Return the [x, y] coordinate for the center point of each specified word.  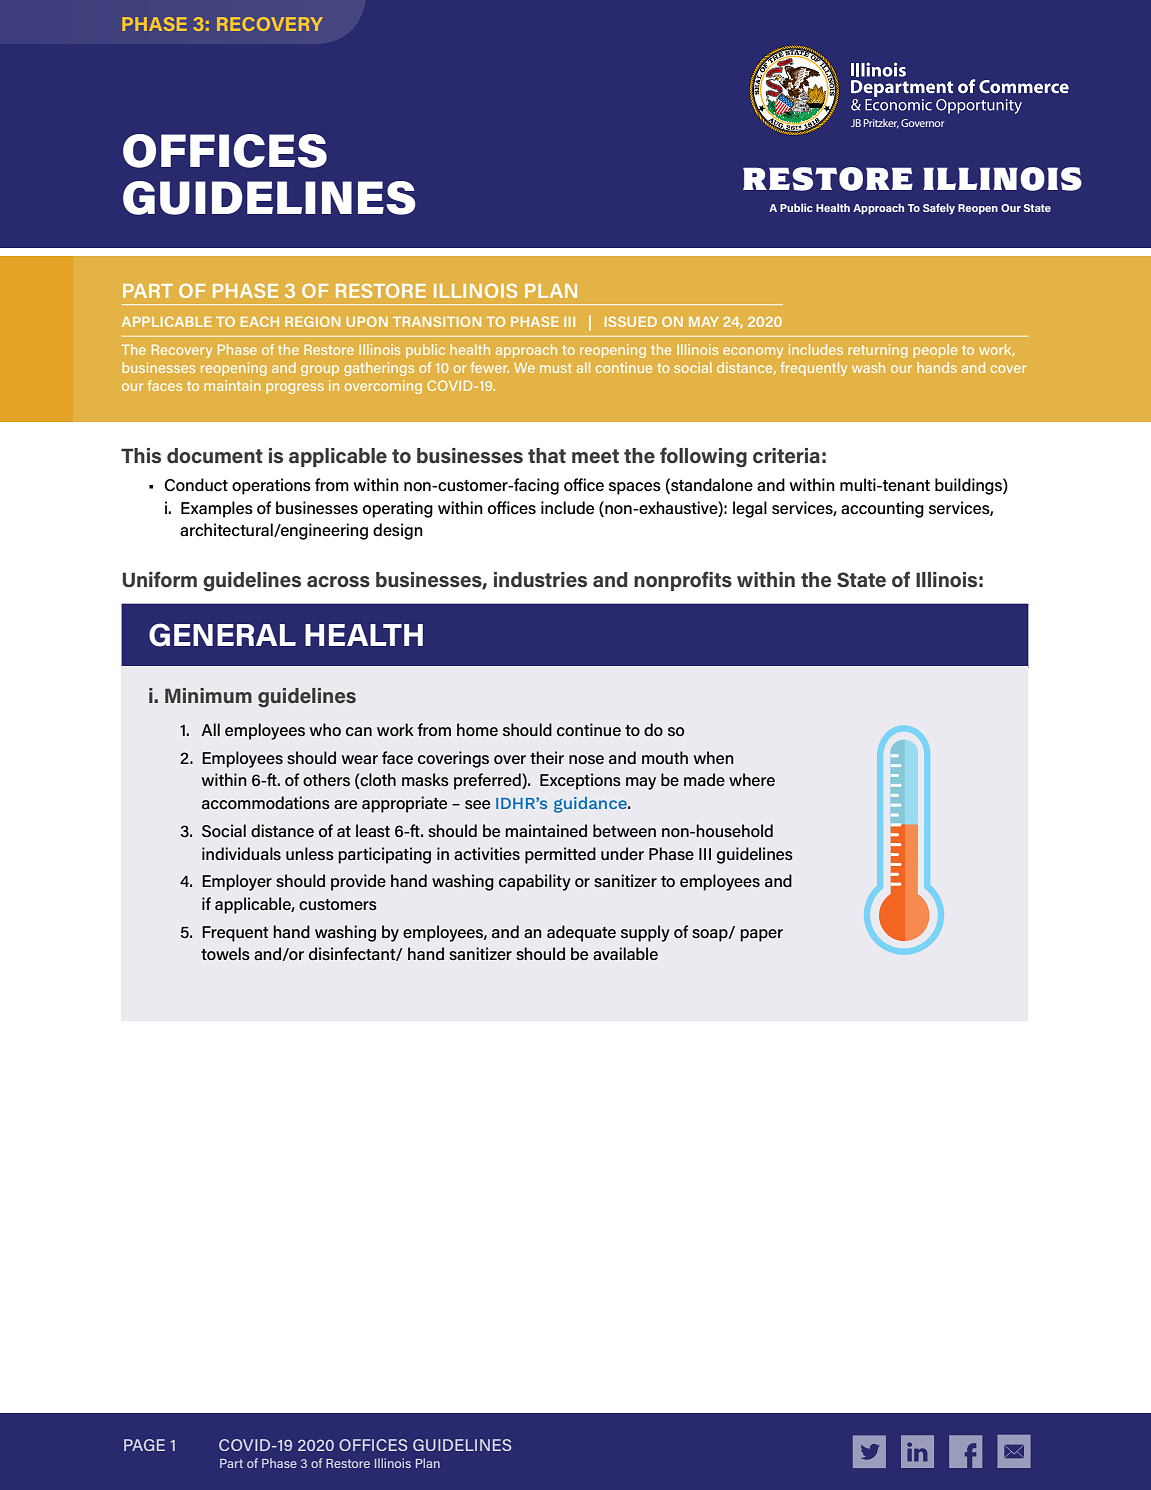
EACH [260, 321]
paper [761, 935]
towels [225, 953]
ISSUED [631, 321]
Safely [939, 209]
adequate [581, 933]
